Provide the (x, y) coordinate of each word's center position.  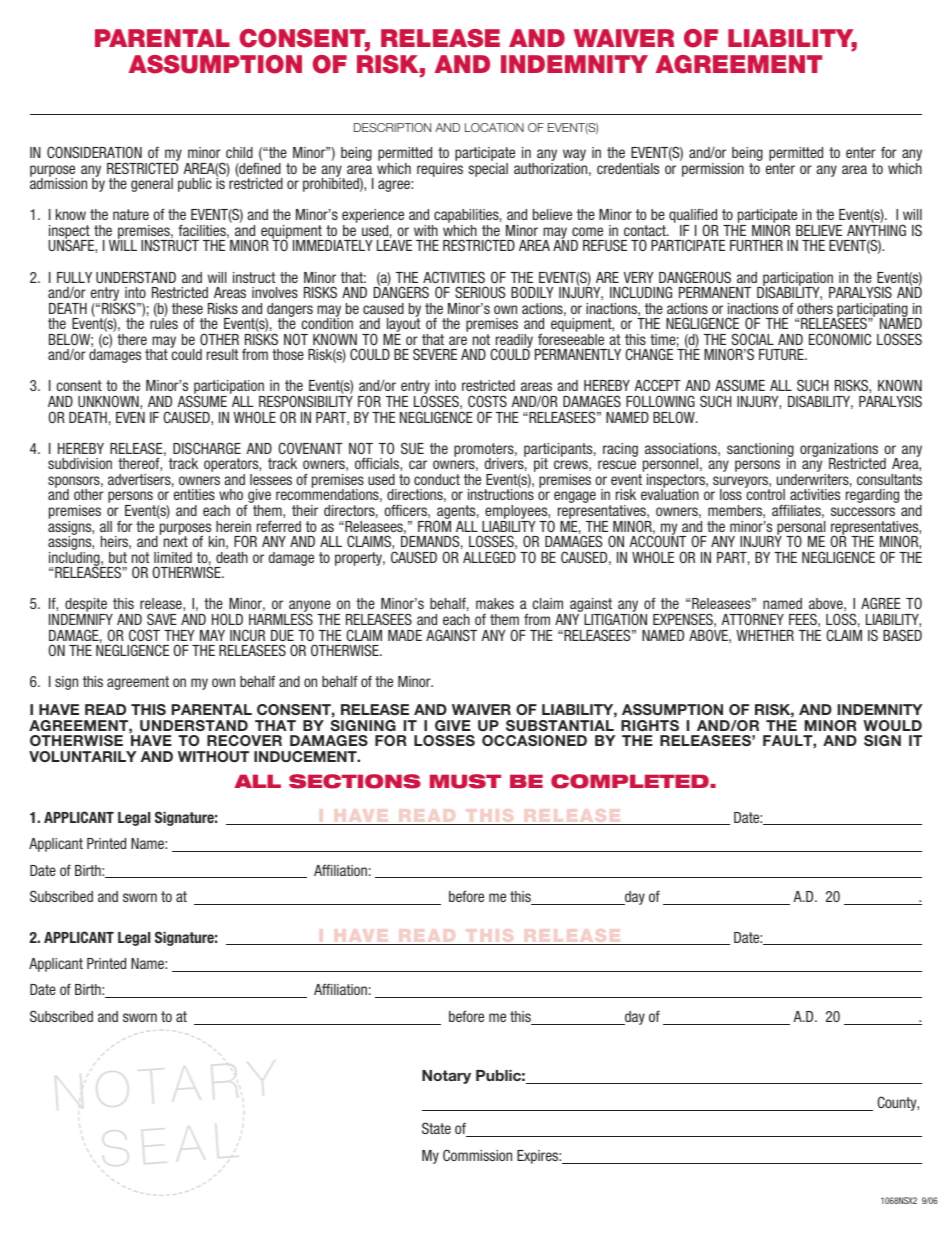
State (436, 1128)
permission (712, 168)
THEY (179, 635)
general (152, 185)
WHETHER (765, 635)
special (488, 168)
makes (495, 603)
